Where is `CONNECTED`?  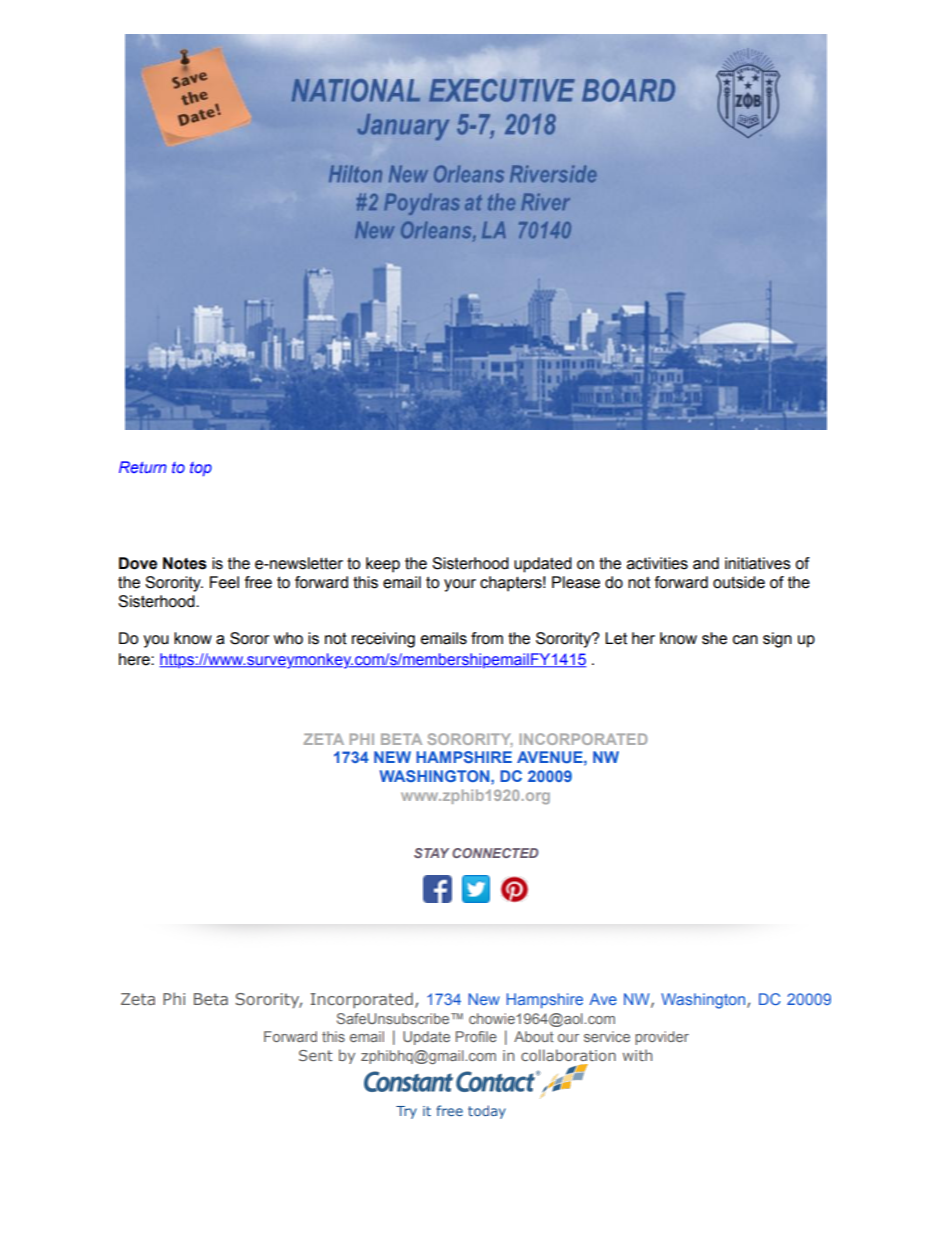
CONNECTED is located at coordinates (495, 853).
